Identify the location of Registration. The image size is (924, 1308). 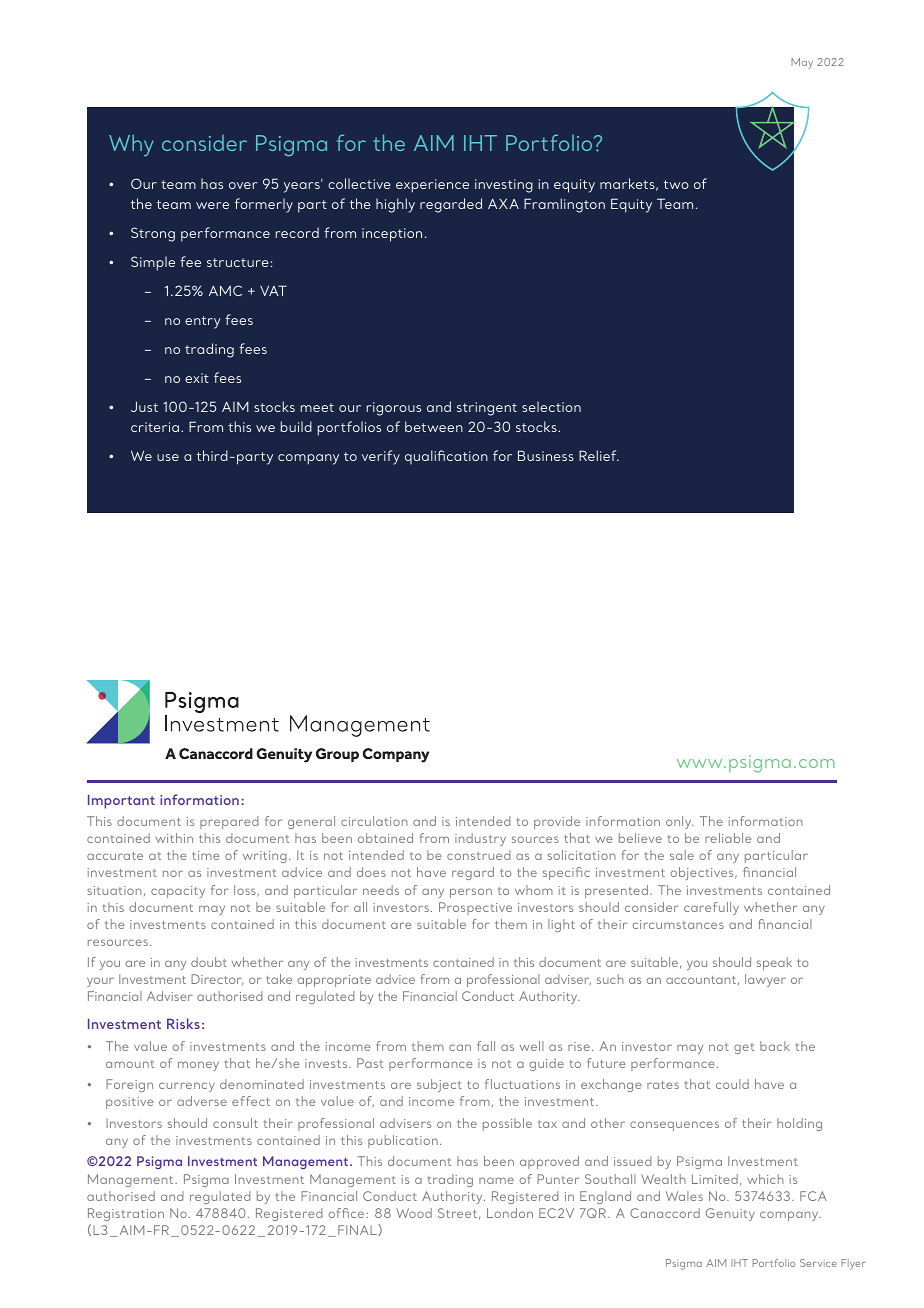
(126, 1214).
